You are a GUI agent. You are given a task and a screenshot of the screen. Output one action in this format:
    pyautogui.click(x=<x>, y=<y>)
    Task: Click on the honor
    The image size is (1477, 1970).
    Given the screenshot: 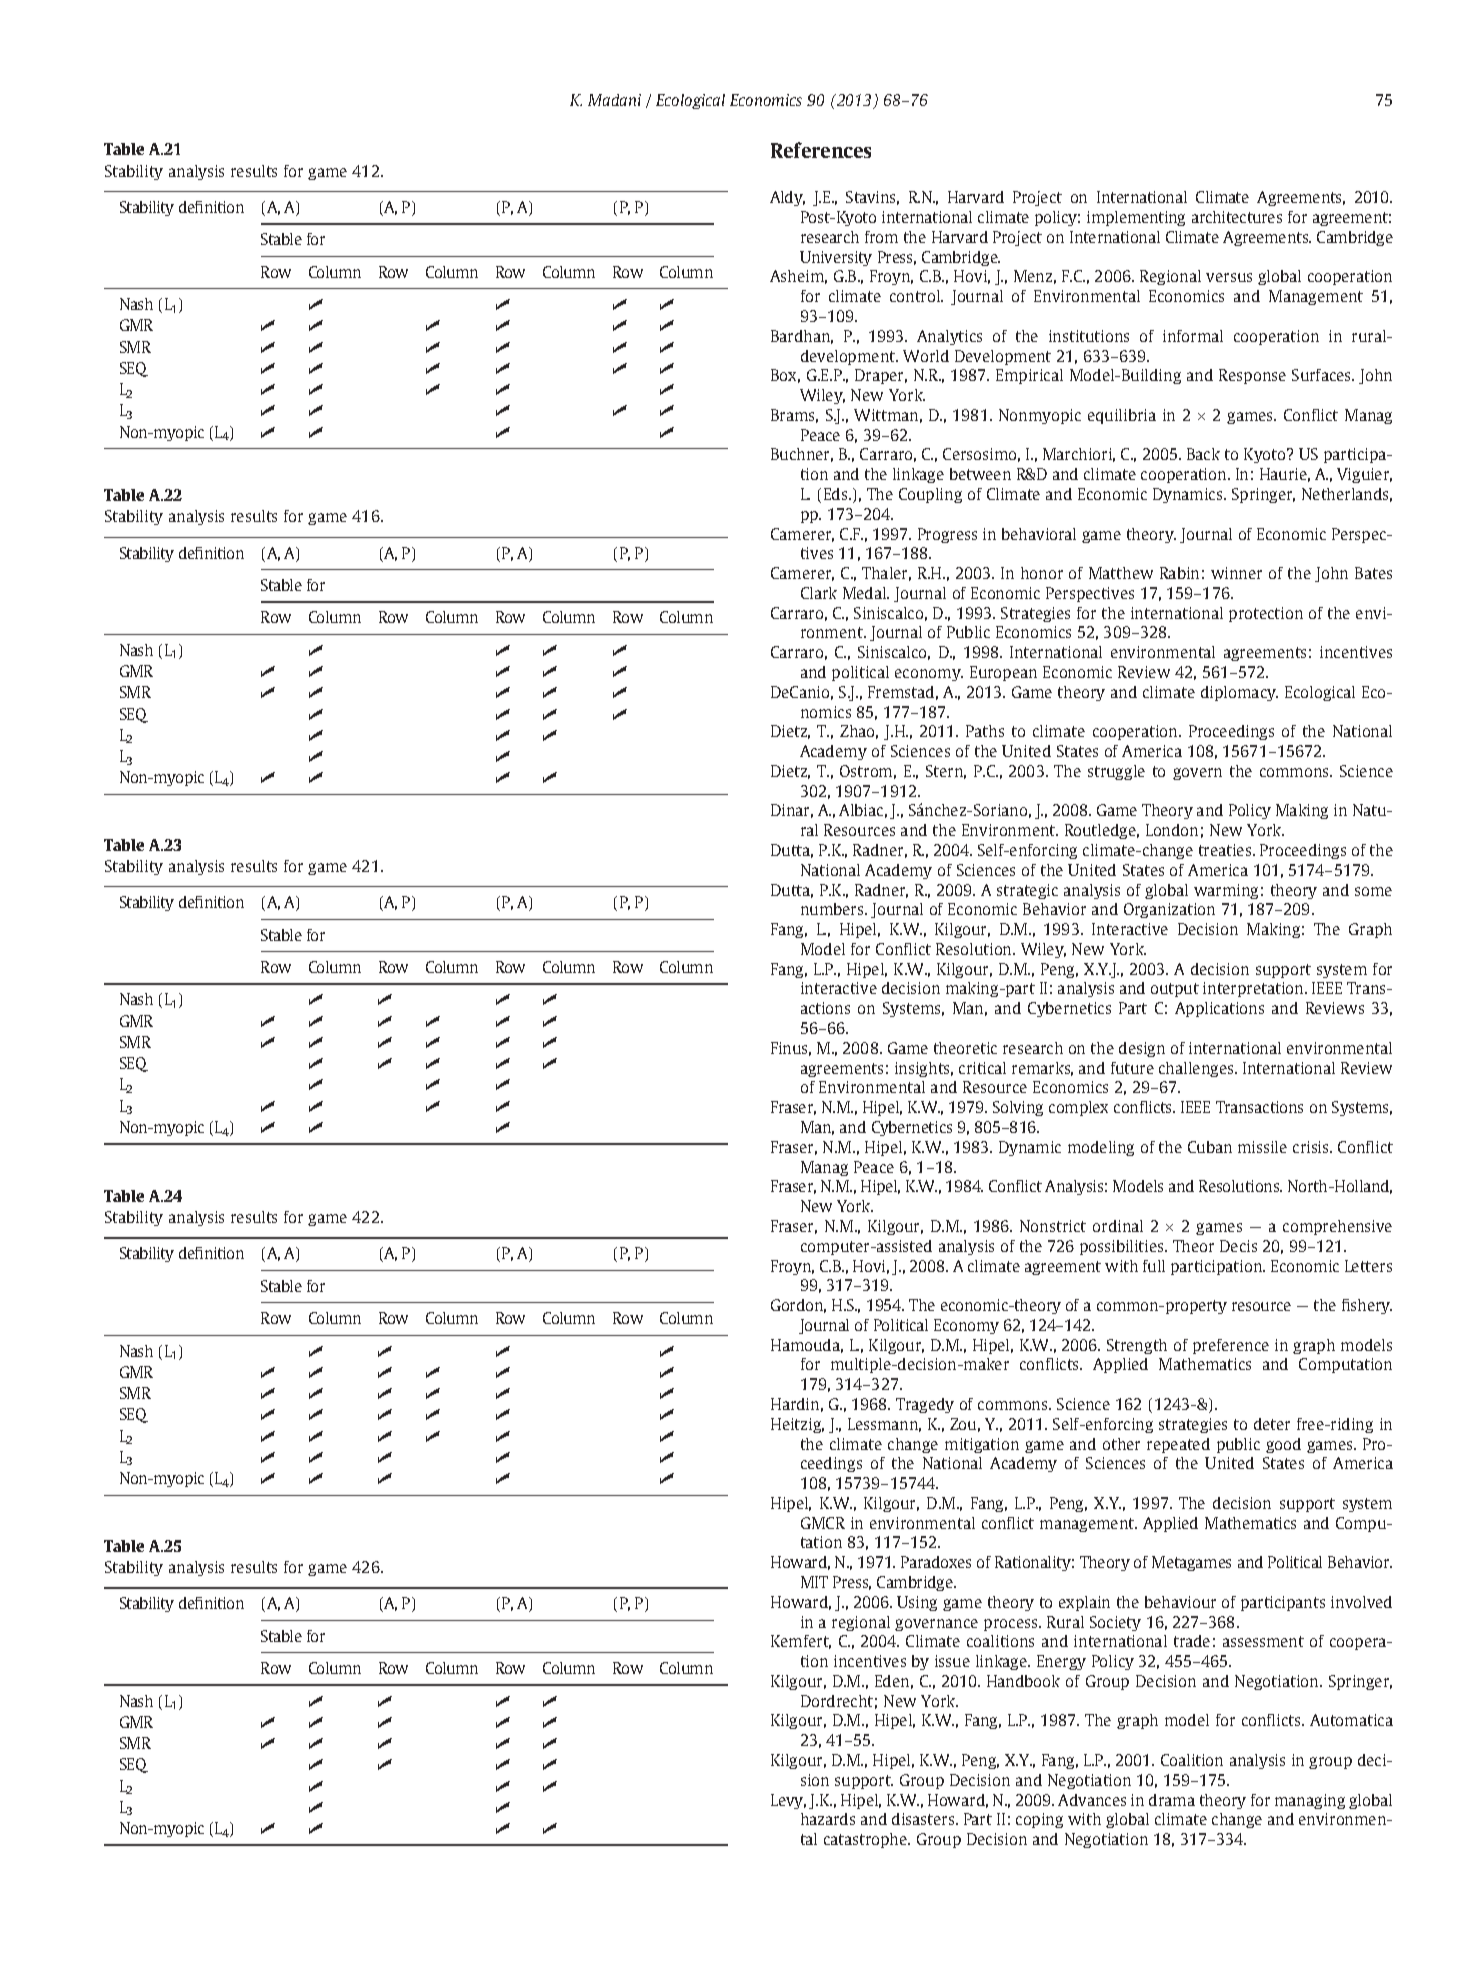 What is the action you would take?
    pyautogui.click(x=1042, y=573)
